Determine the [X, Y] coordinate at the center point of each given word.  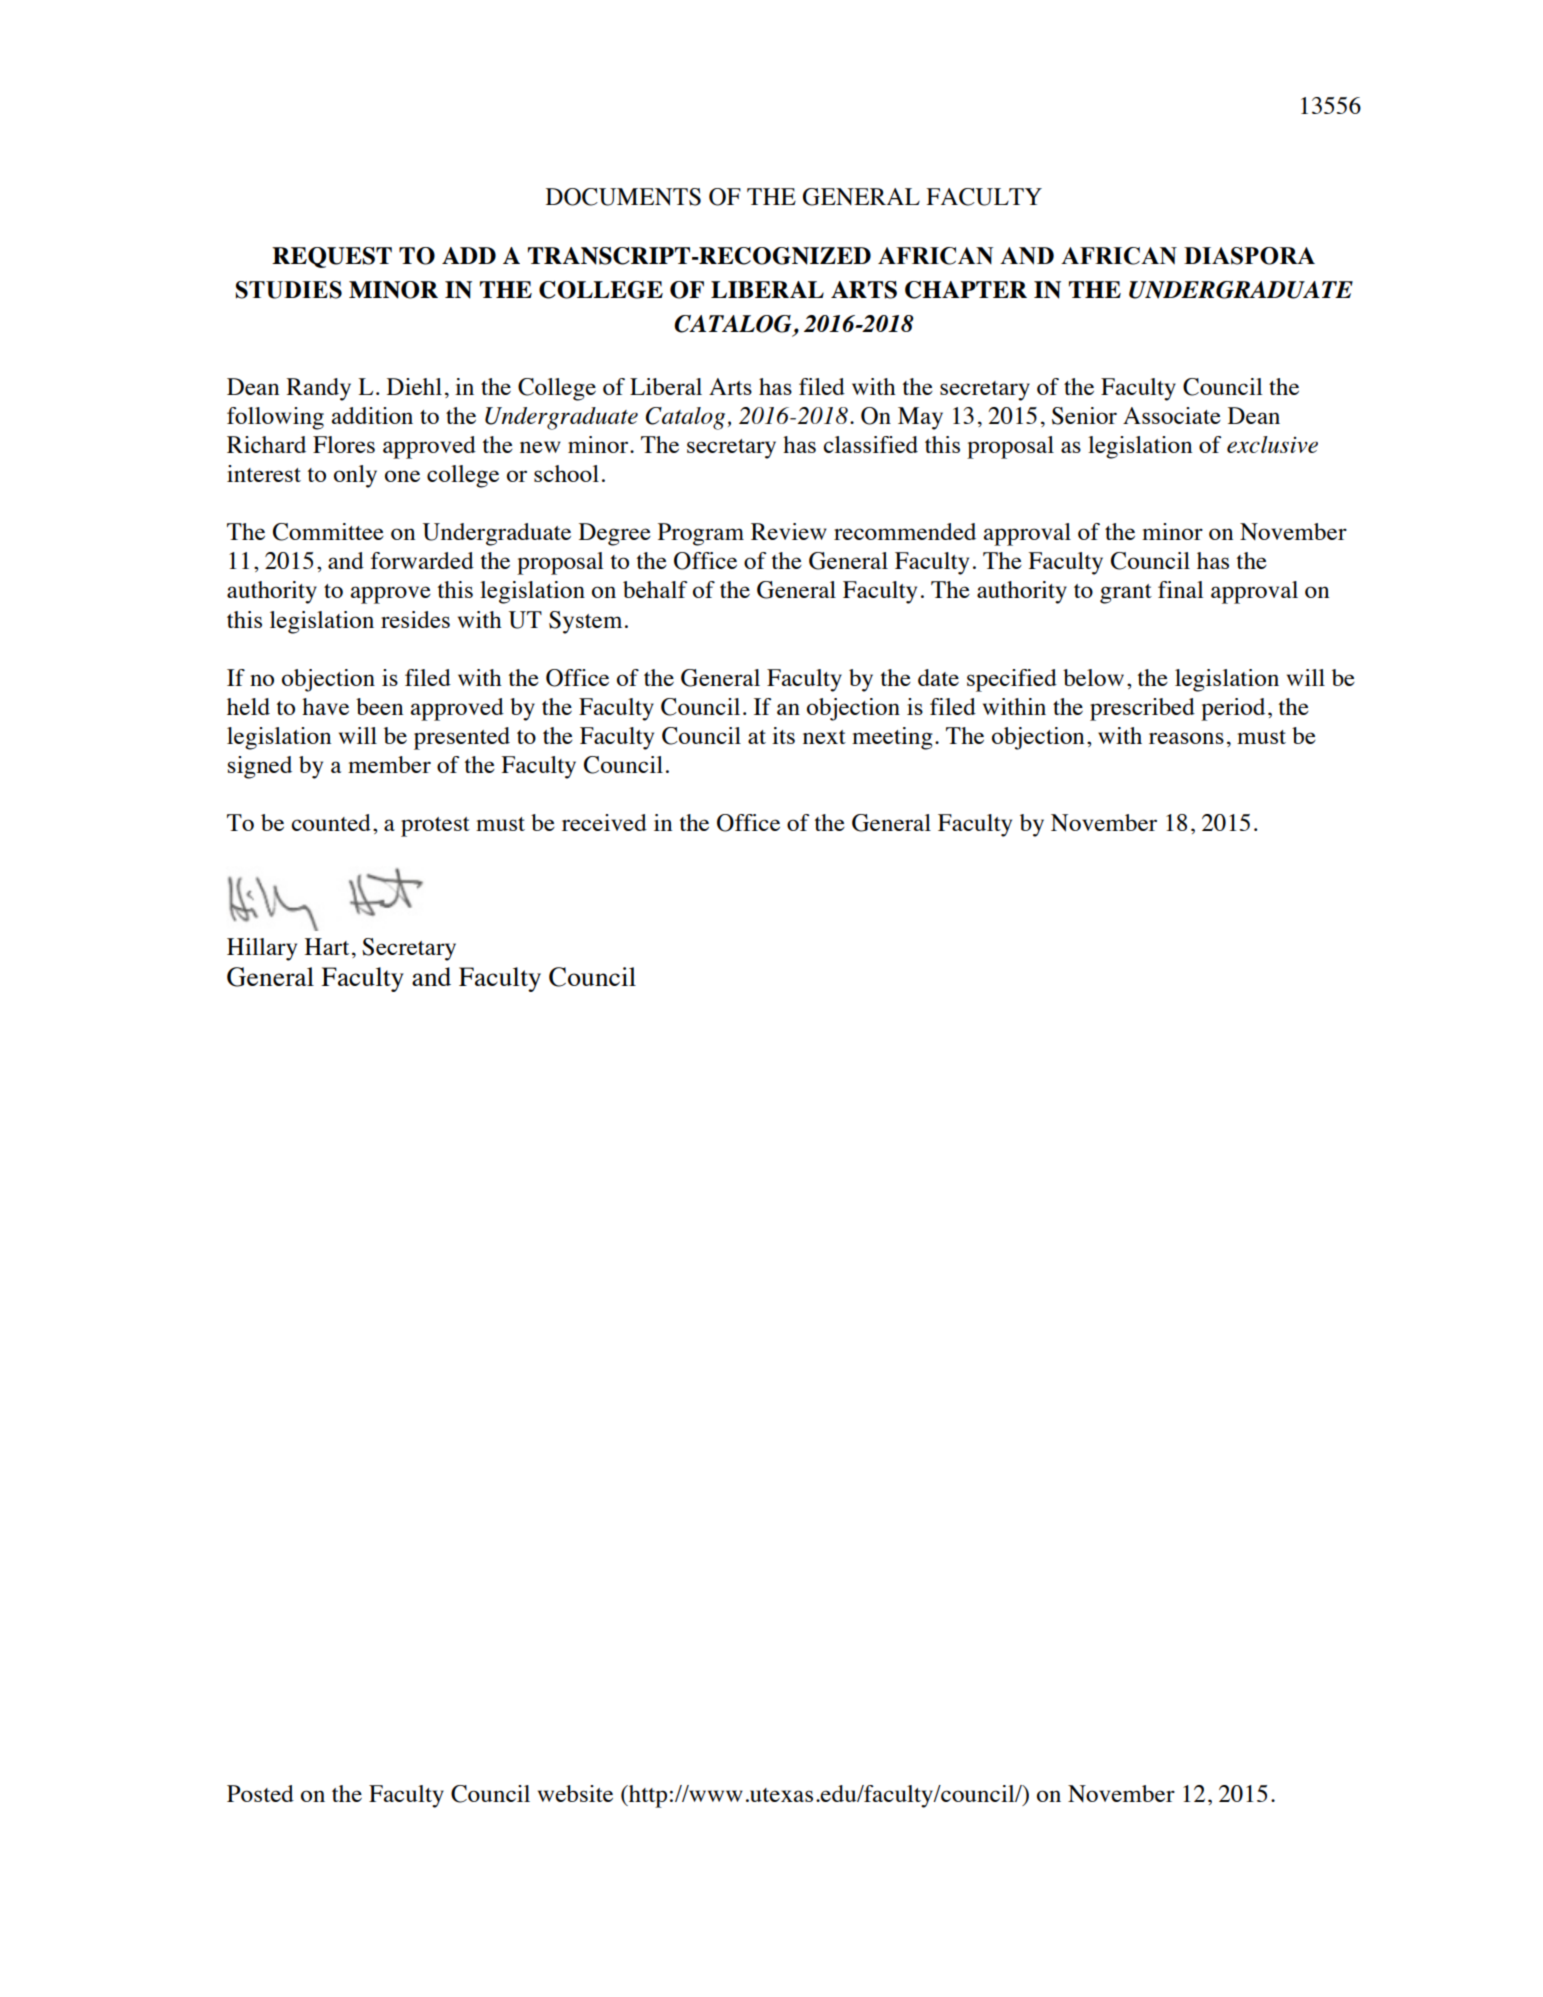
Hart [327, 946]
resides [415, 619]
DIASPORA [1249, 256]
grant [1126, 594]
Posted [260, 1793]
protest [435, 827]
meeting [892, 738]
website [575, 1793]
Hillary [262, 949]
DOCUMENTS [623, 197]
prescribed [1142, 709]
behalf [655, 589]
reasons [1186, 738]
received [604, 822]
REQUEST [332, 257]
